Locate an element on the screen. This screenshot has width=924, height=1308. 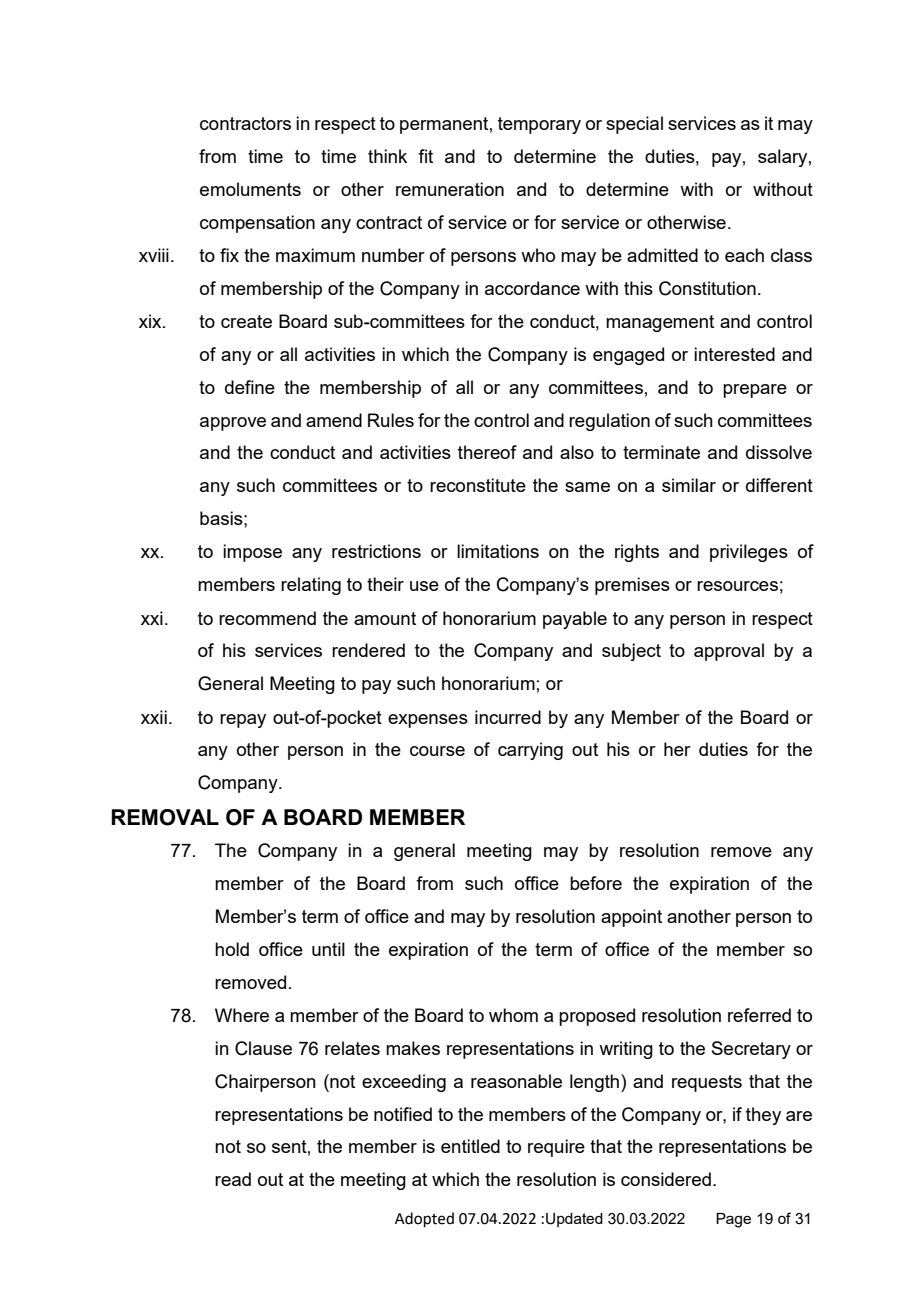
course is located at coordinates (437, 751).
